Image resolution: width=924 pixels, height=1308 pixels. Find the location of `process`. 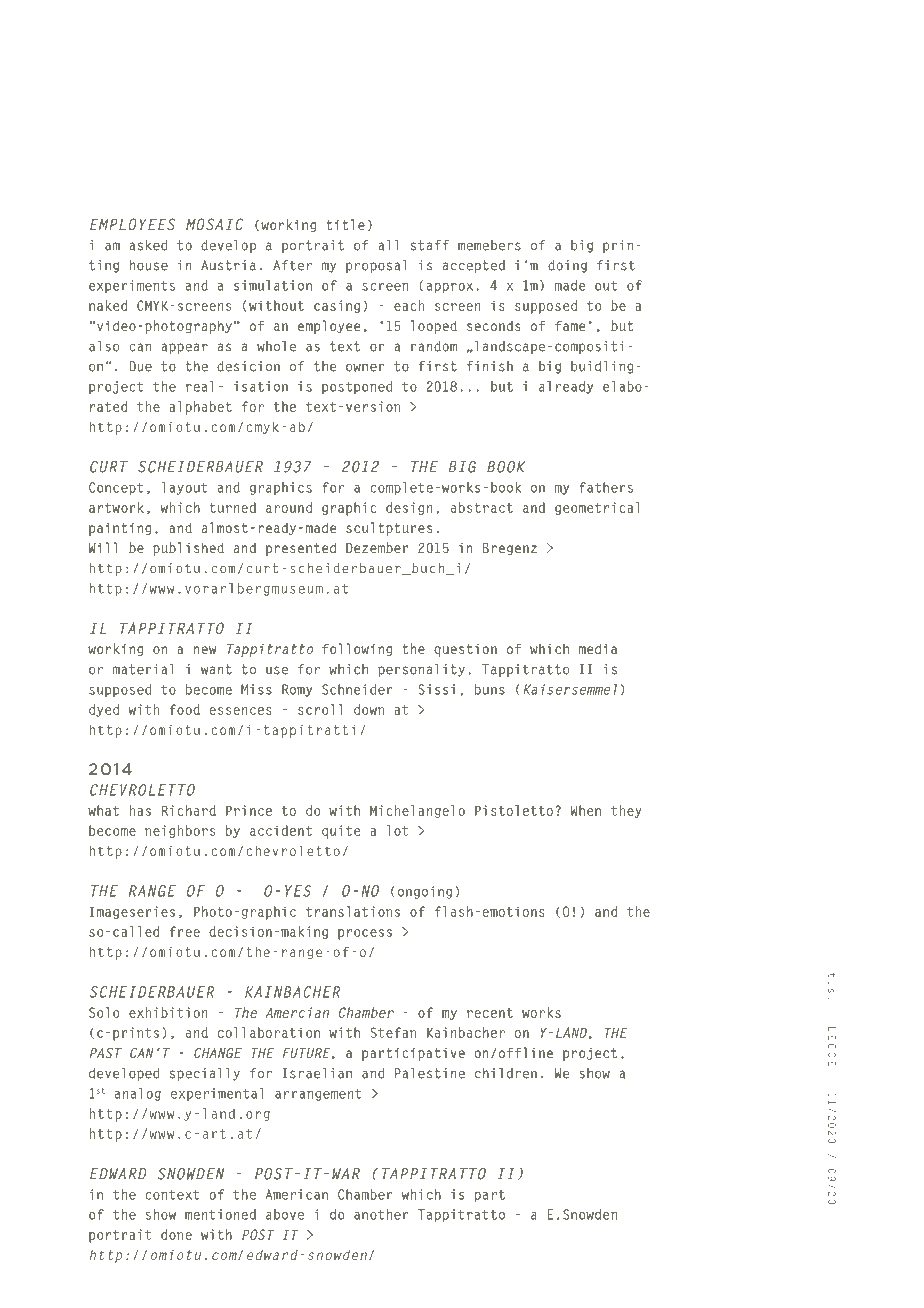

process is located at coordinates (365, 934).
